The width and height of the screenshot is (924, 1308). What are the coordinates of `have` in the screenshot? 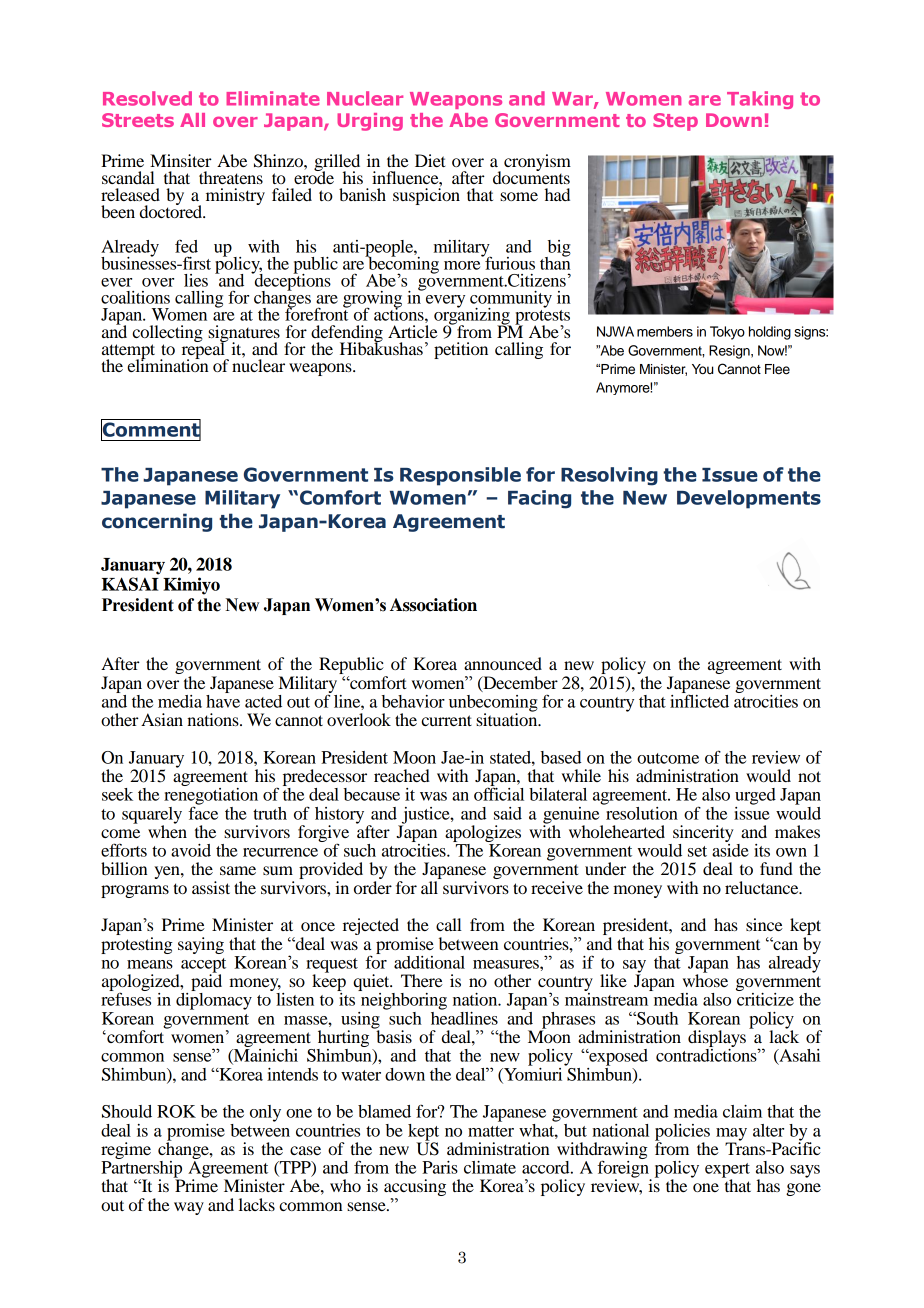 It's located at (223, 700).
